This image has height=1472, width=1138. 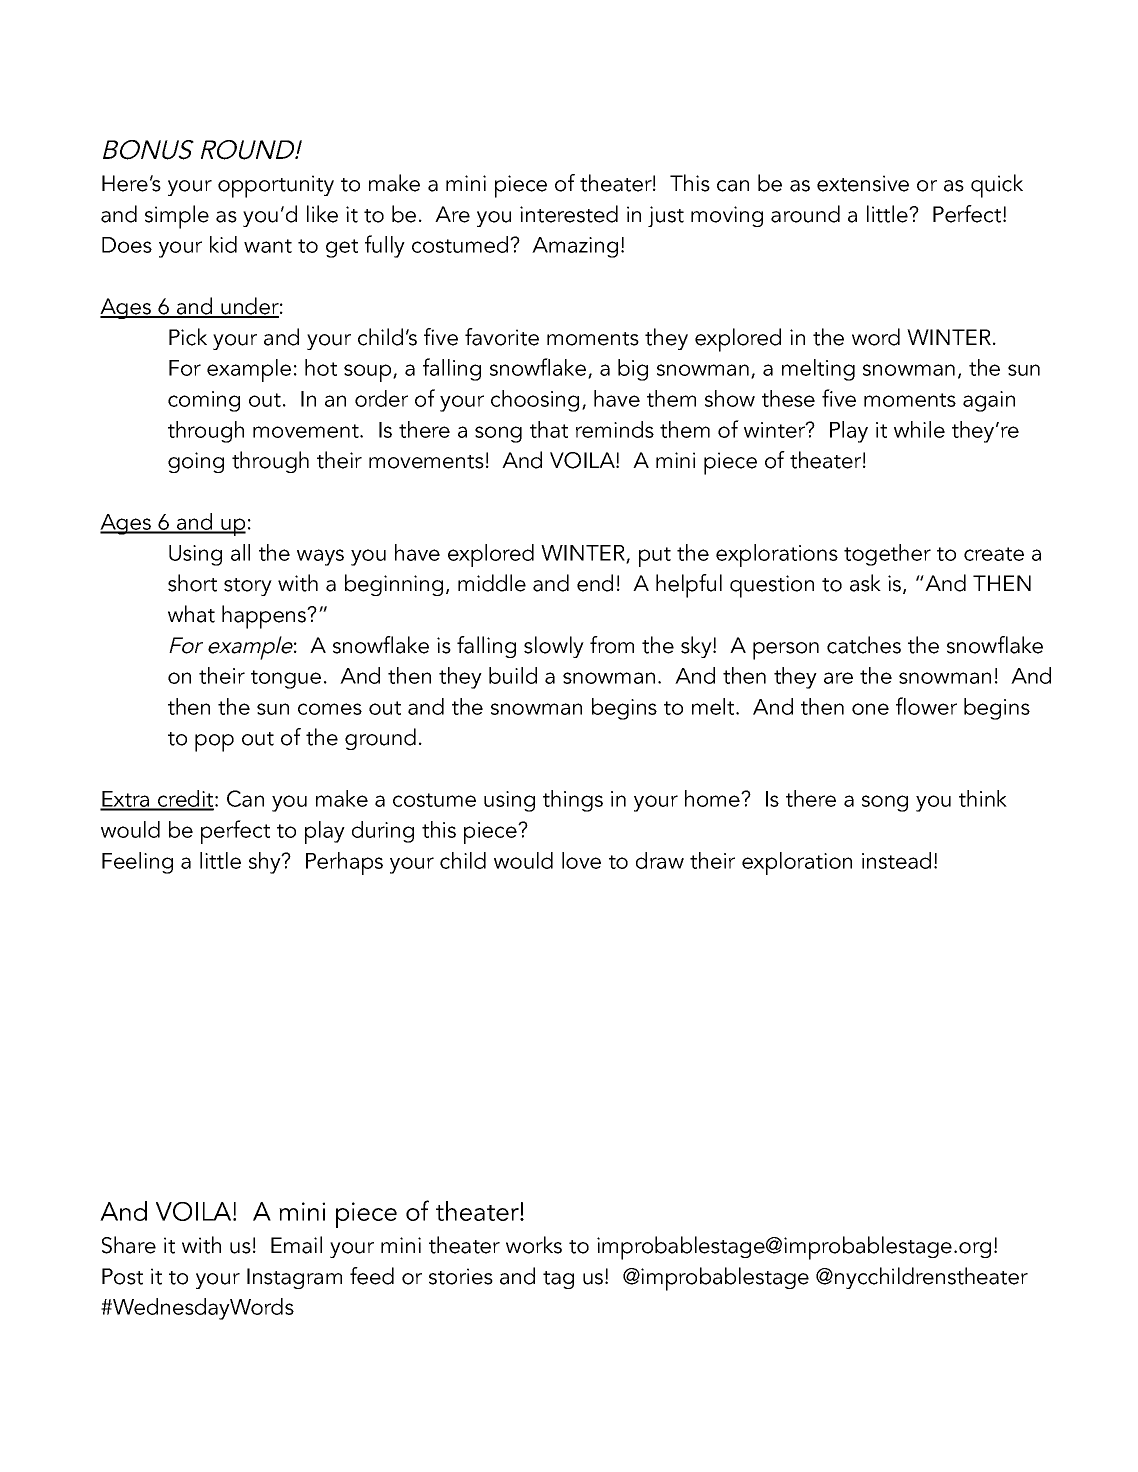 I want to click on one, so click(x=870, y=709).
